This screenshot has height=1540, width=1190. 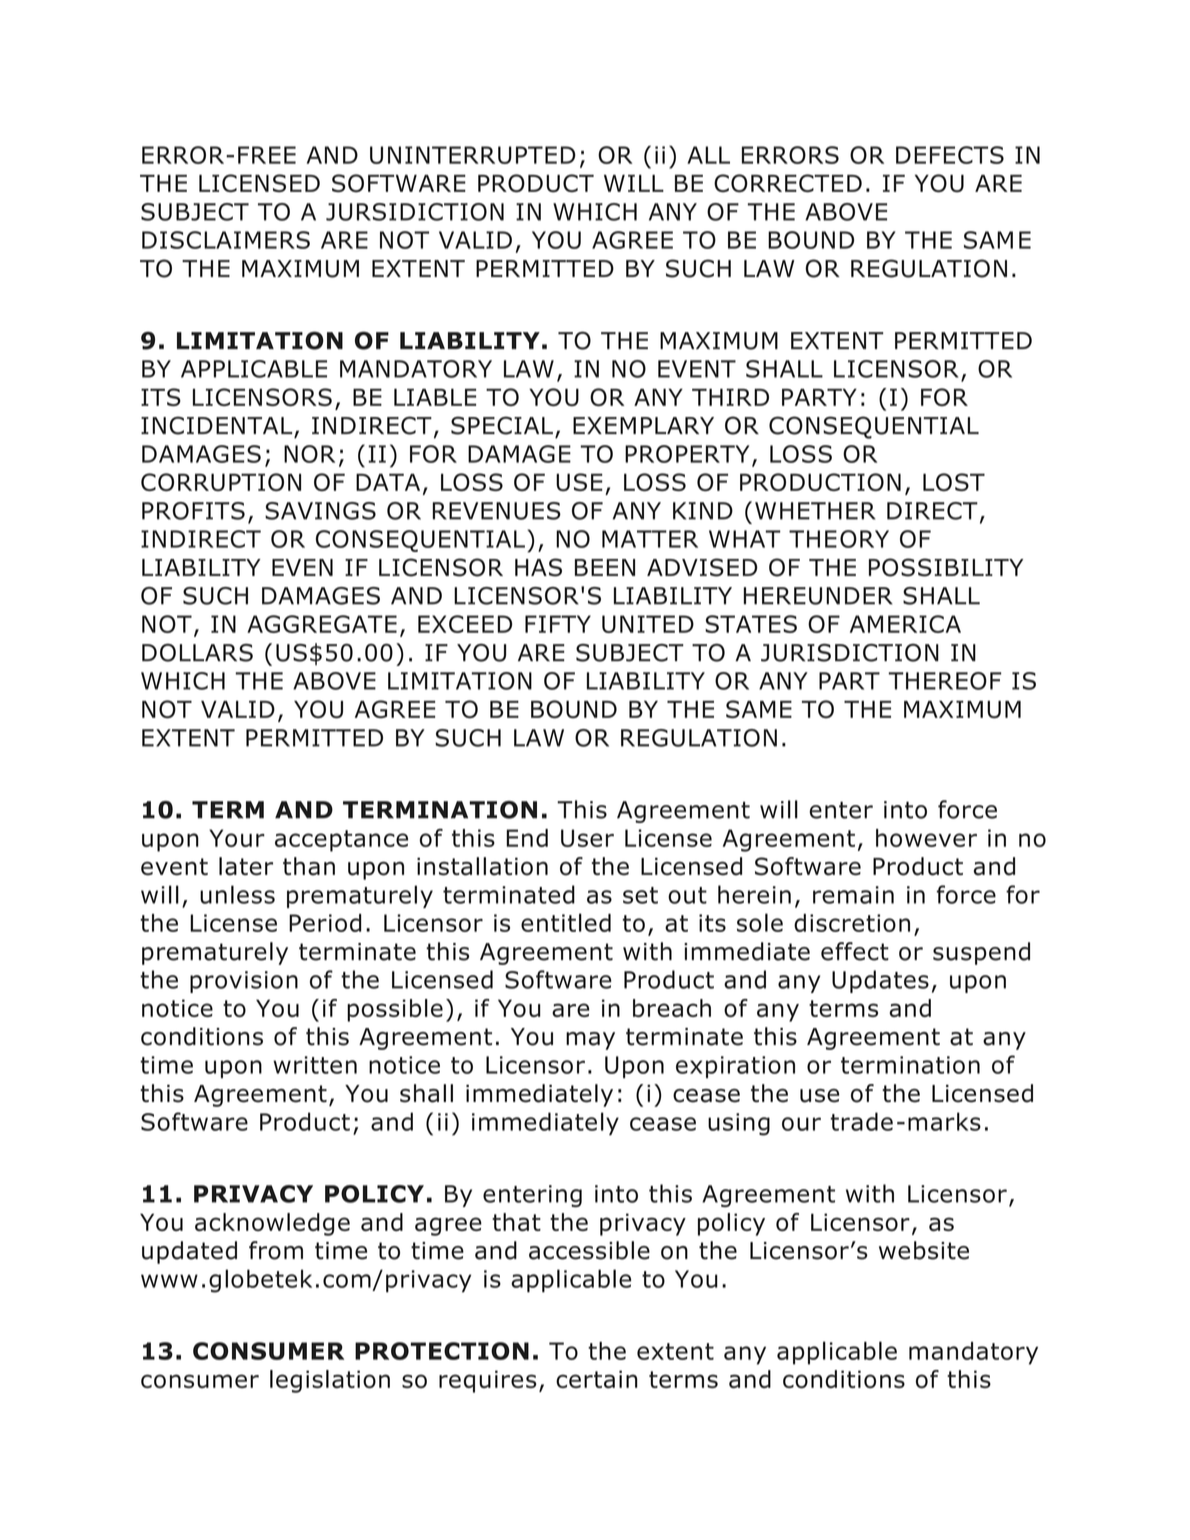 I want to click on DEFECTS, so click(x=950, y=155).
